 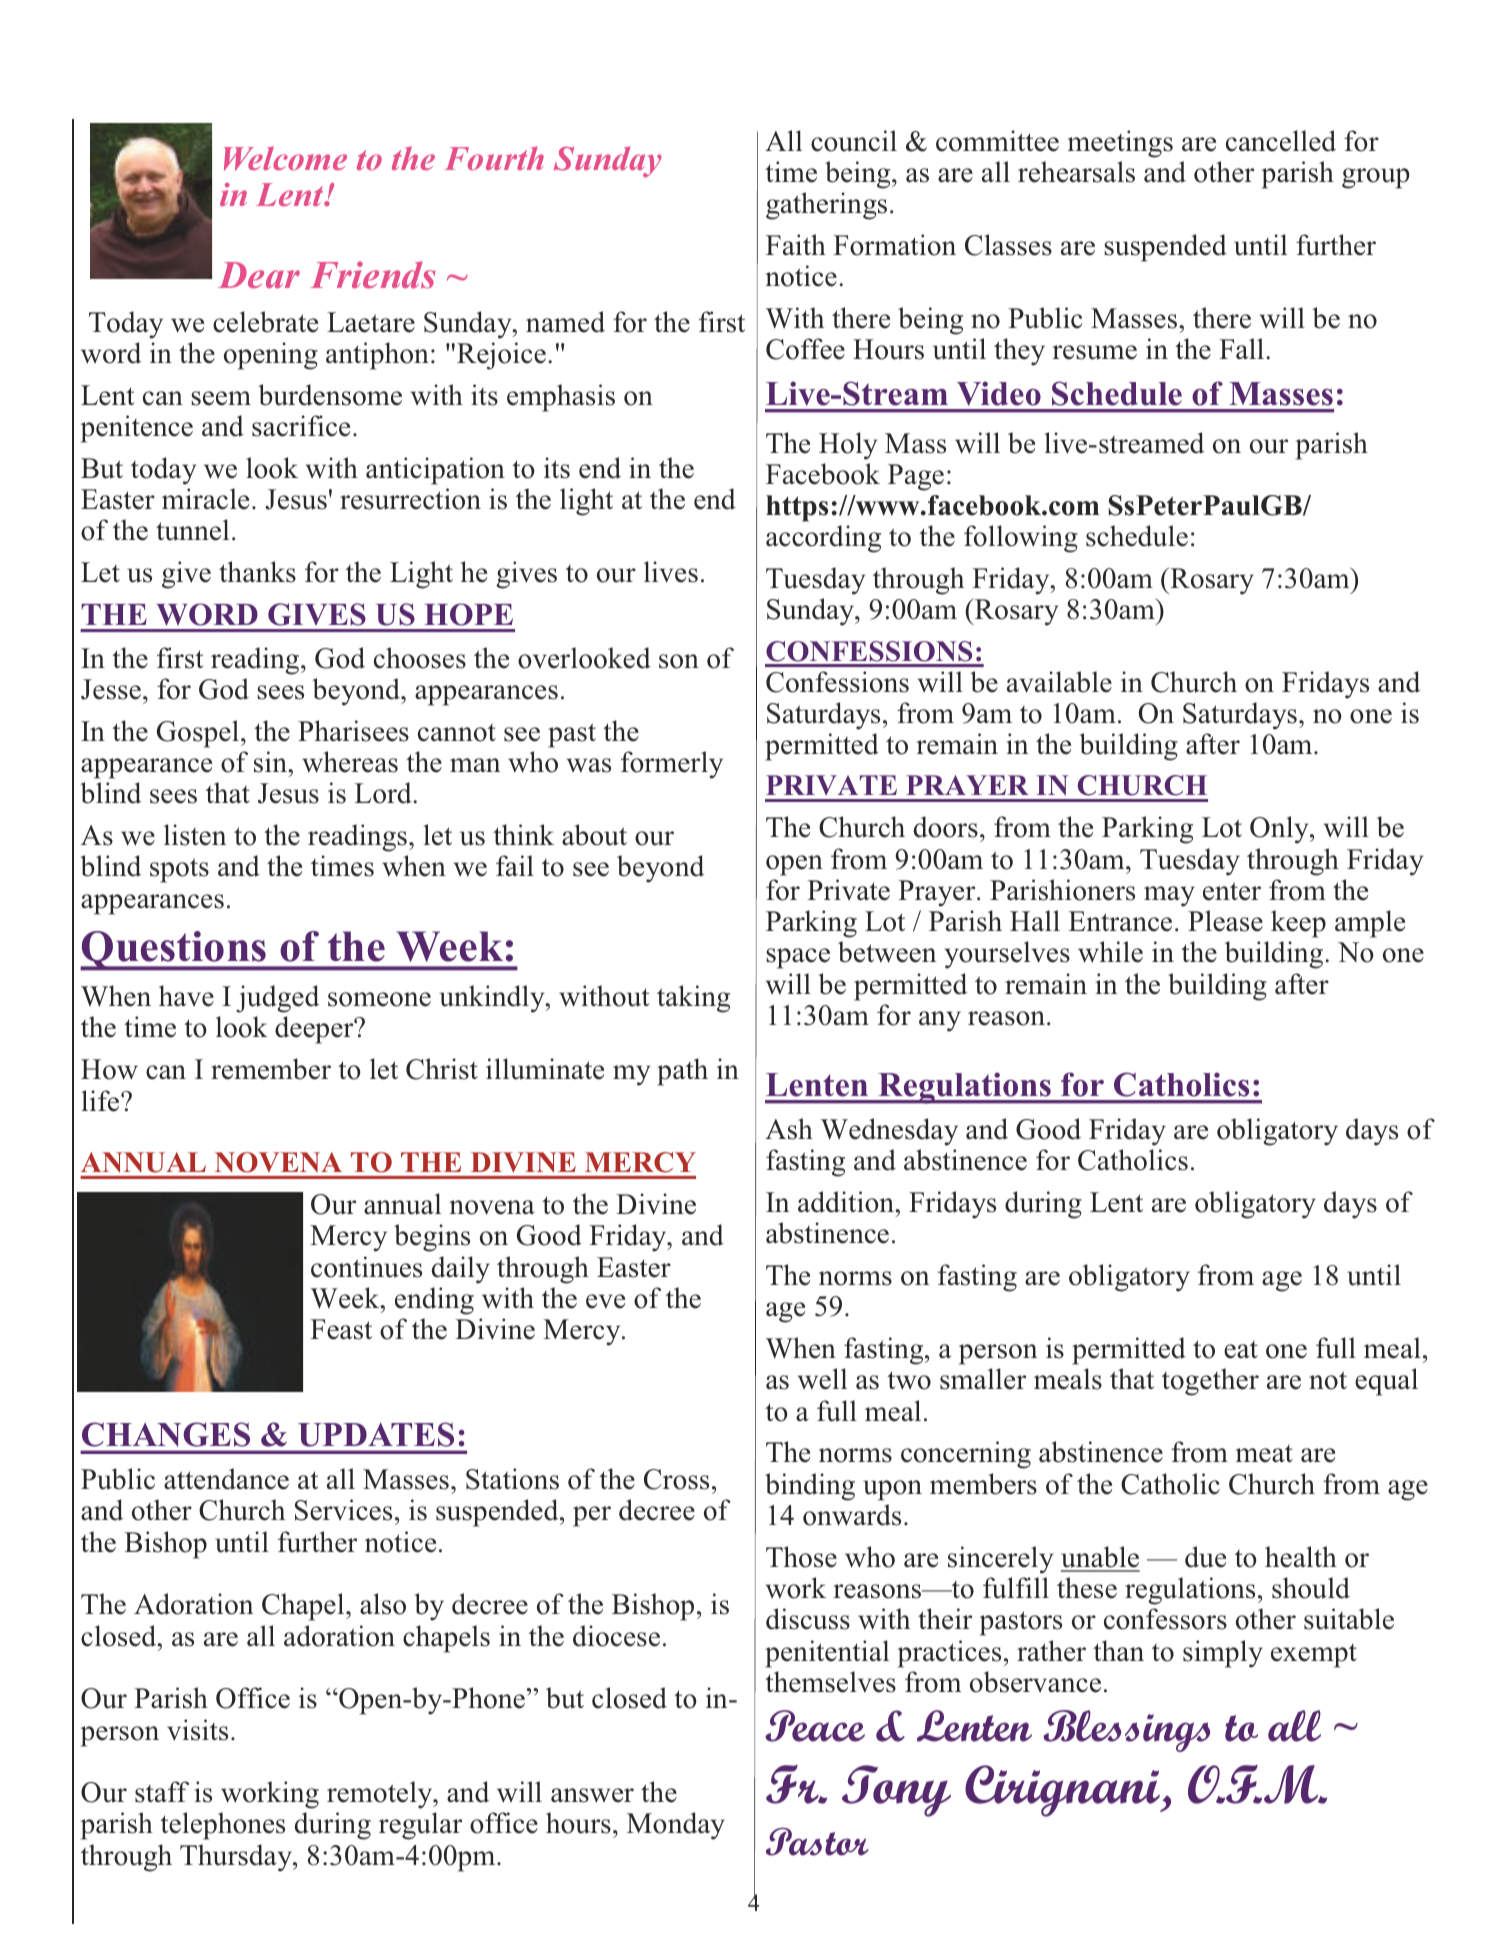 I want to click on taking, so click(x=693, y=999).
